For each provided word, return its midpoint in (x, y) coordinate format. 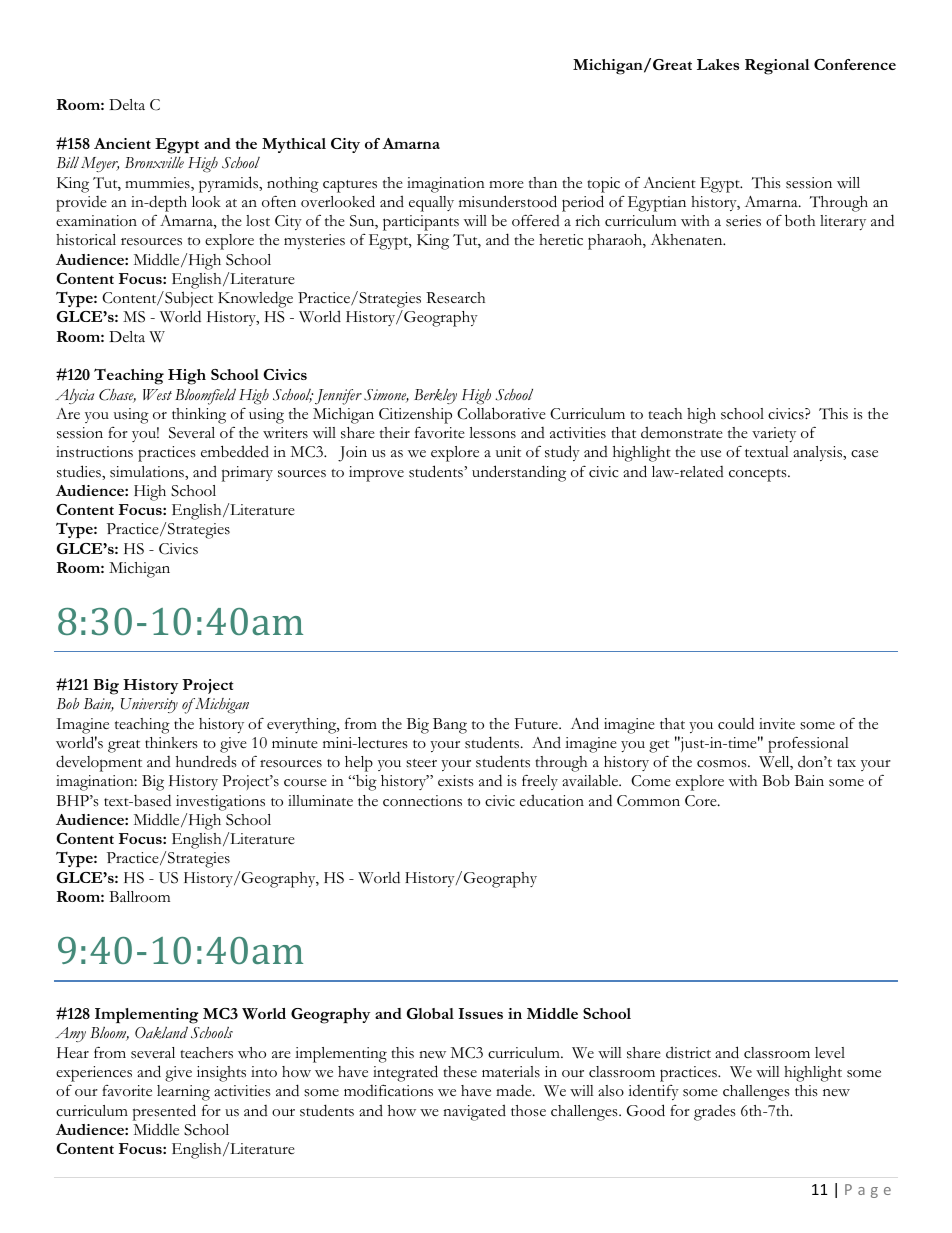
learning (183, 1093)
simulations (148, 472)
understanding (519, 473)
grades (715, 1112)
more (506, 185)
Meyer (100, 164)
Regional (777, 67)
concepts (759, 475)
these (460, 1072)
